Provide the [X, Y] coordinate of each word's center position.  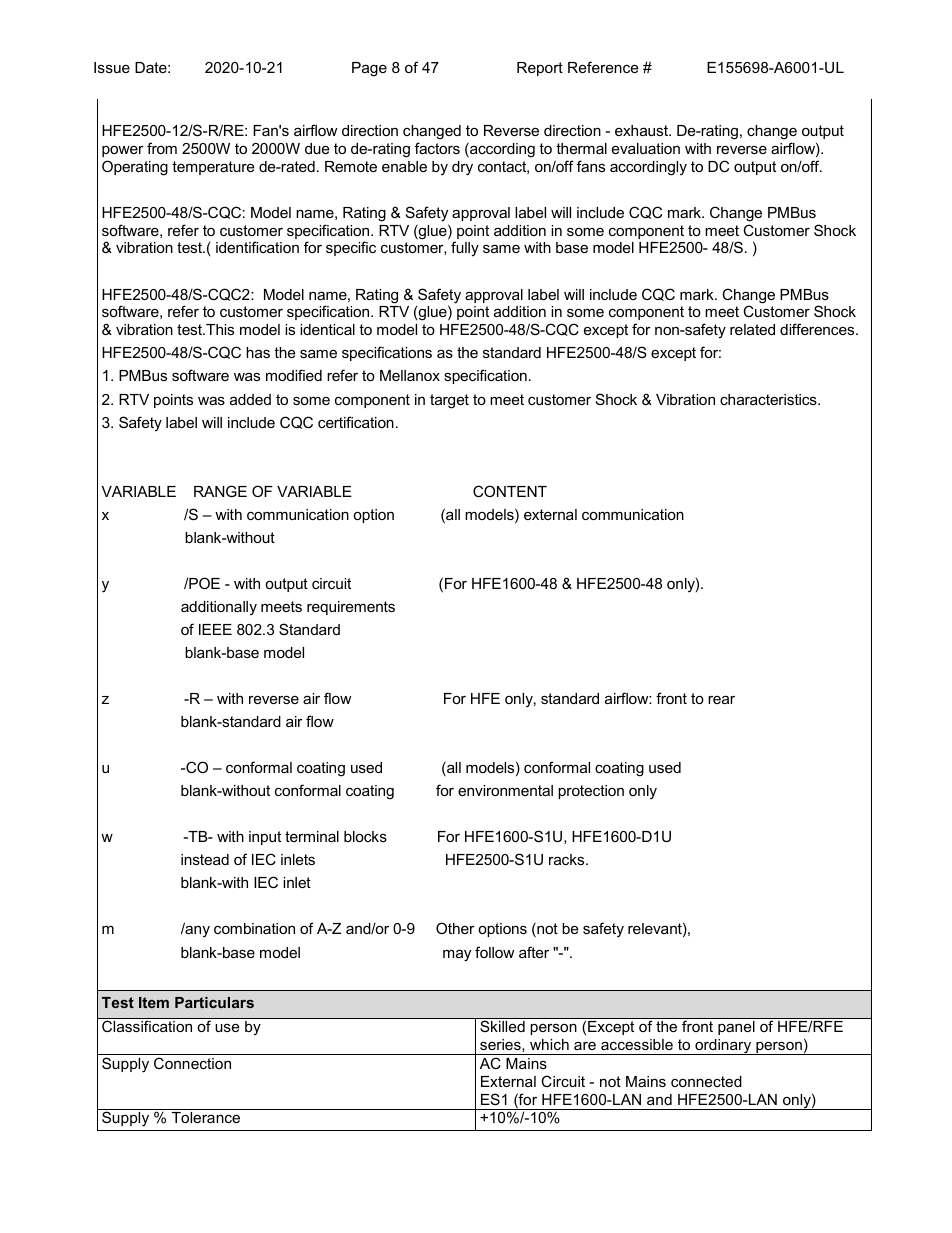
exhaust [642, 130]
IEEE [215, 629]
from [162, 148]
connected [706, 1081]
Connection [192, 1063]
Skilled [502, 1026]
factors [437, 148]
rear [721, 699]
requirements [351, 608]
